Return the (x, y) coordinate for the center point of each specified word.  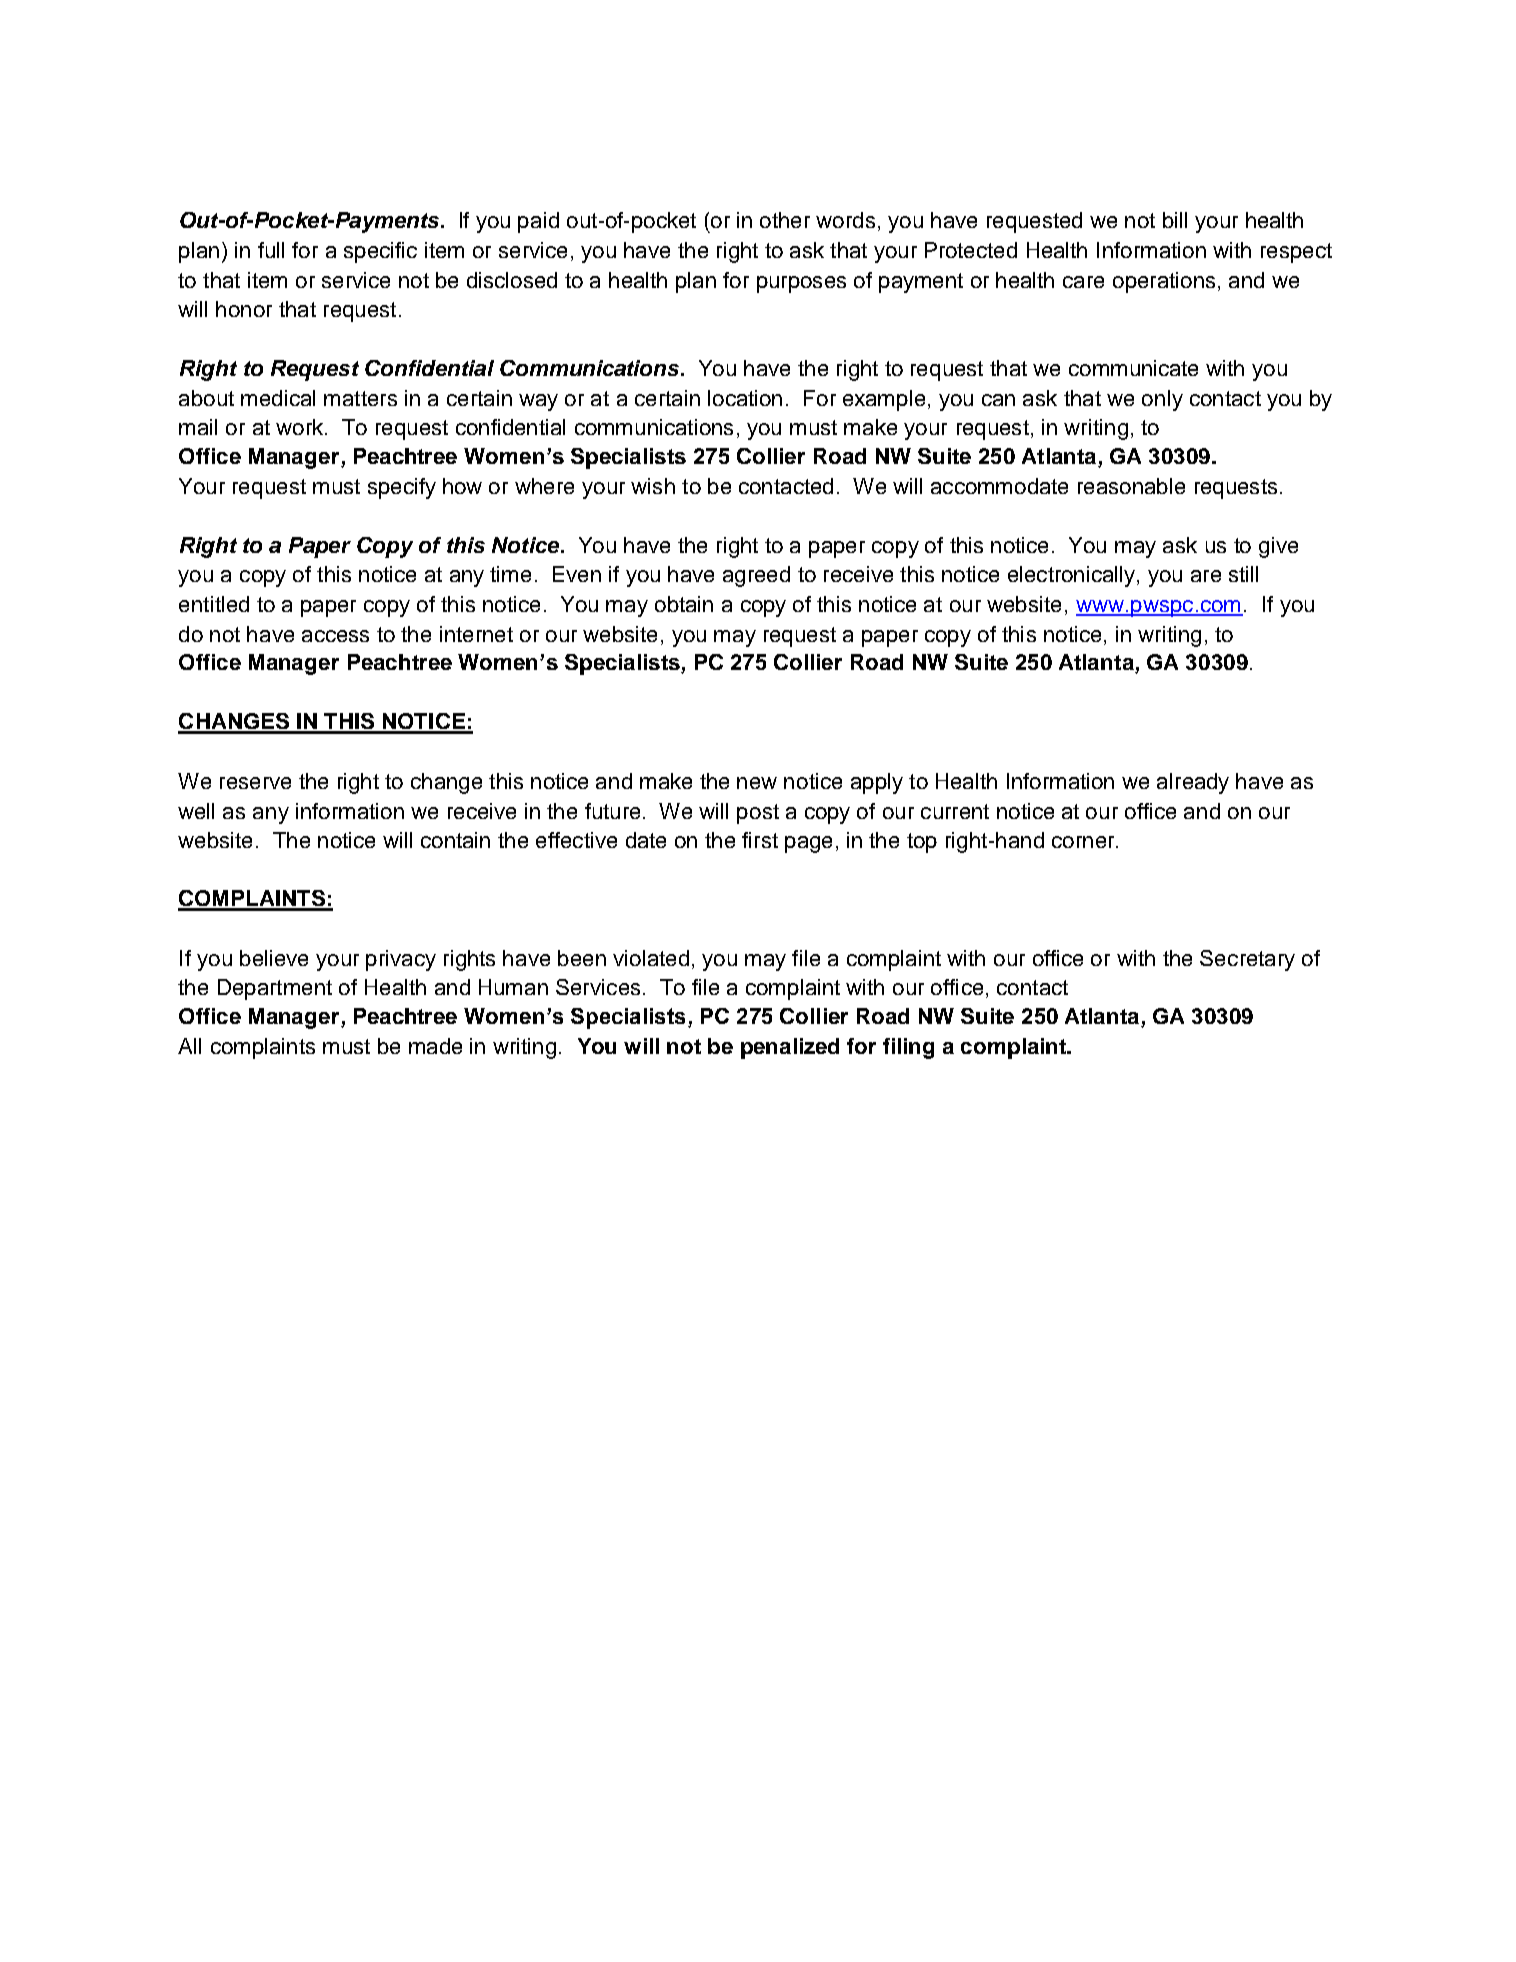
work (301, 427)
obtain (684, 604)
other (785, 220)
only (1162, 400)
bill (1175, 220)
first (760, 840)
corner (1084, 842)
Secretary (1247, 960)
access (335, 636)
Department (275, 989)
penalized (790, 1048)
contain (455, 840)
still (1243, 574)
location (745, 398)
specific (380, 252)
